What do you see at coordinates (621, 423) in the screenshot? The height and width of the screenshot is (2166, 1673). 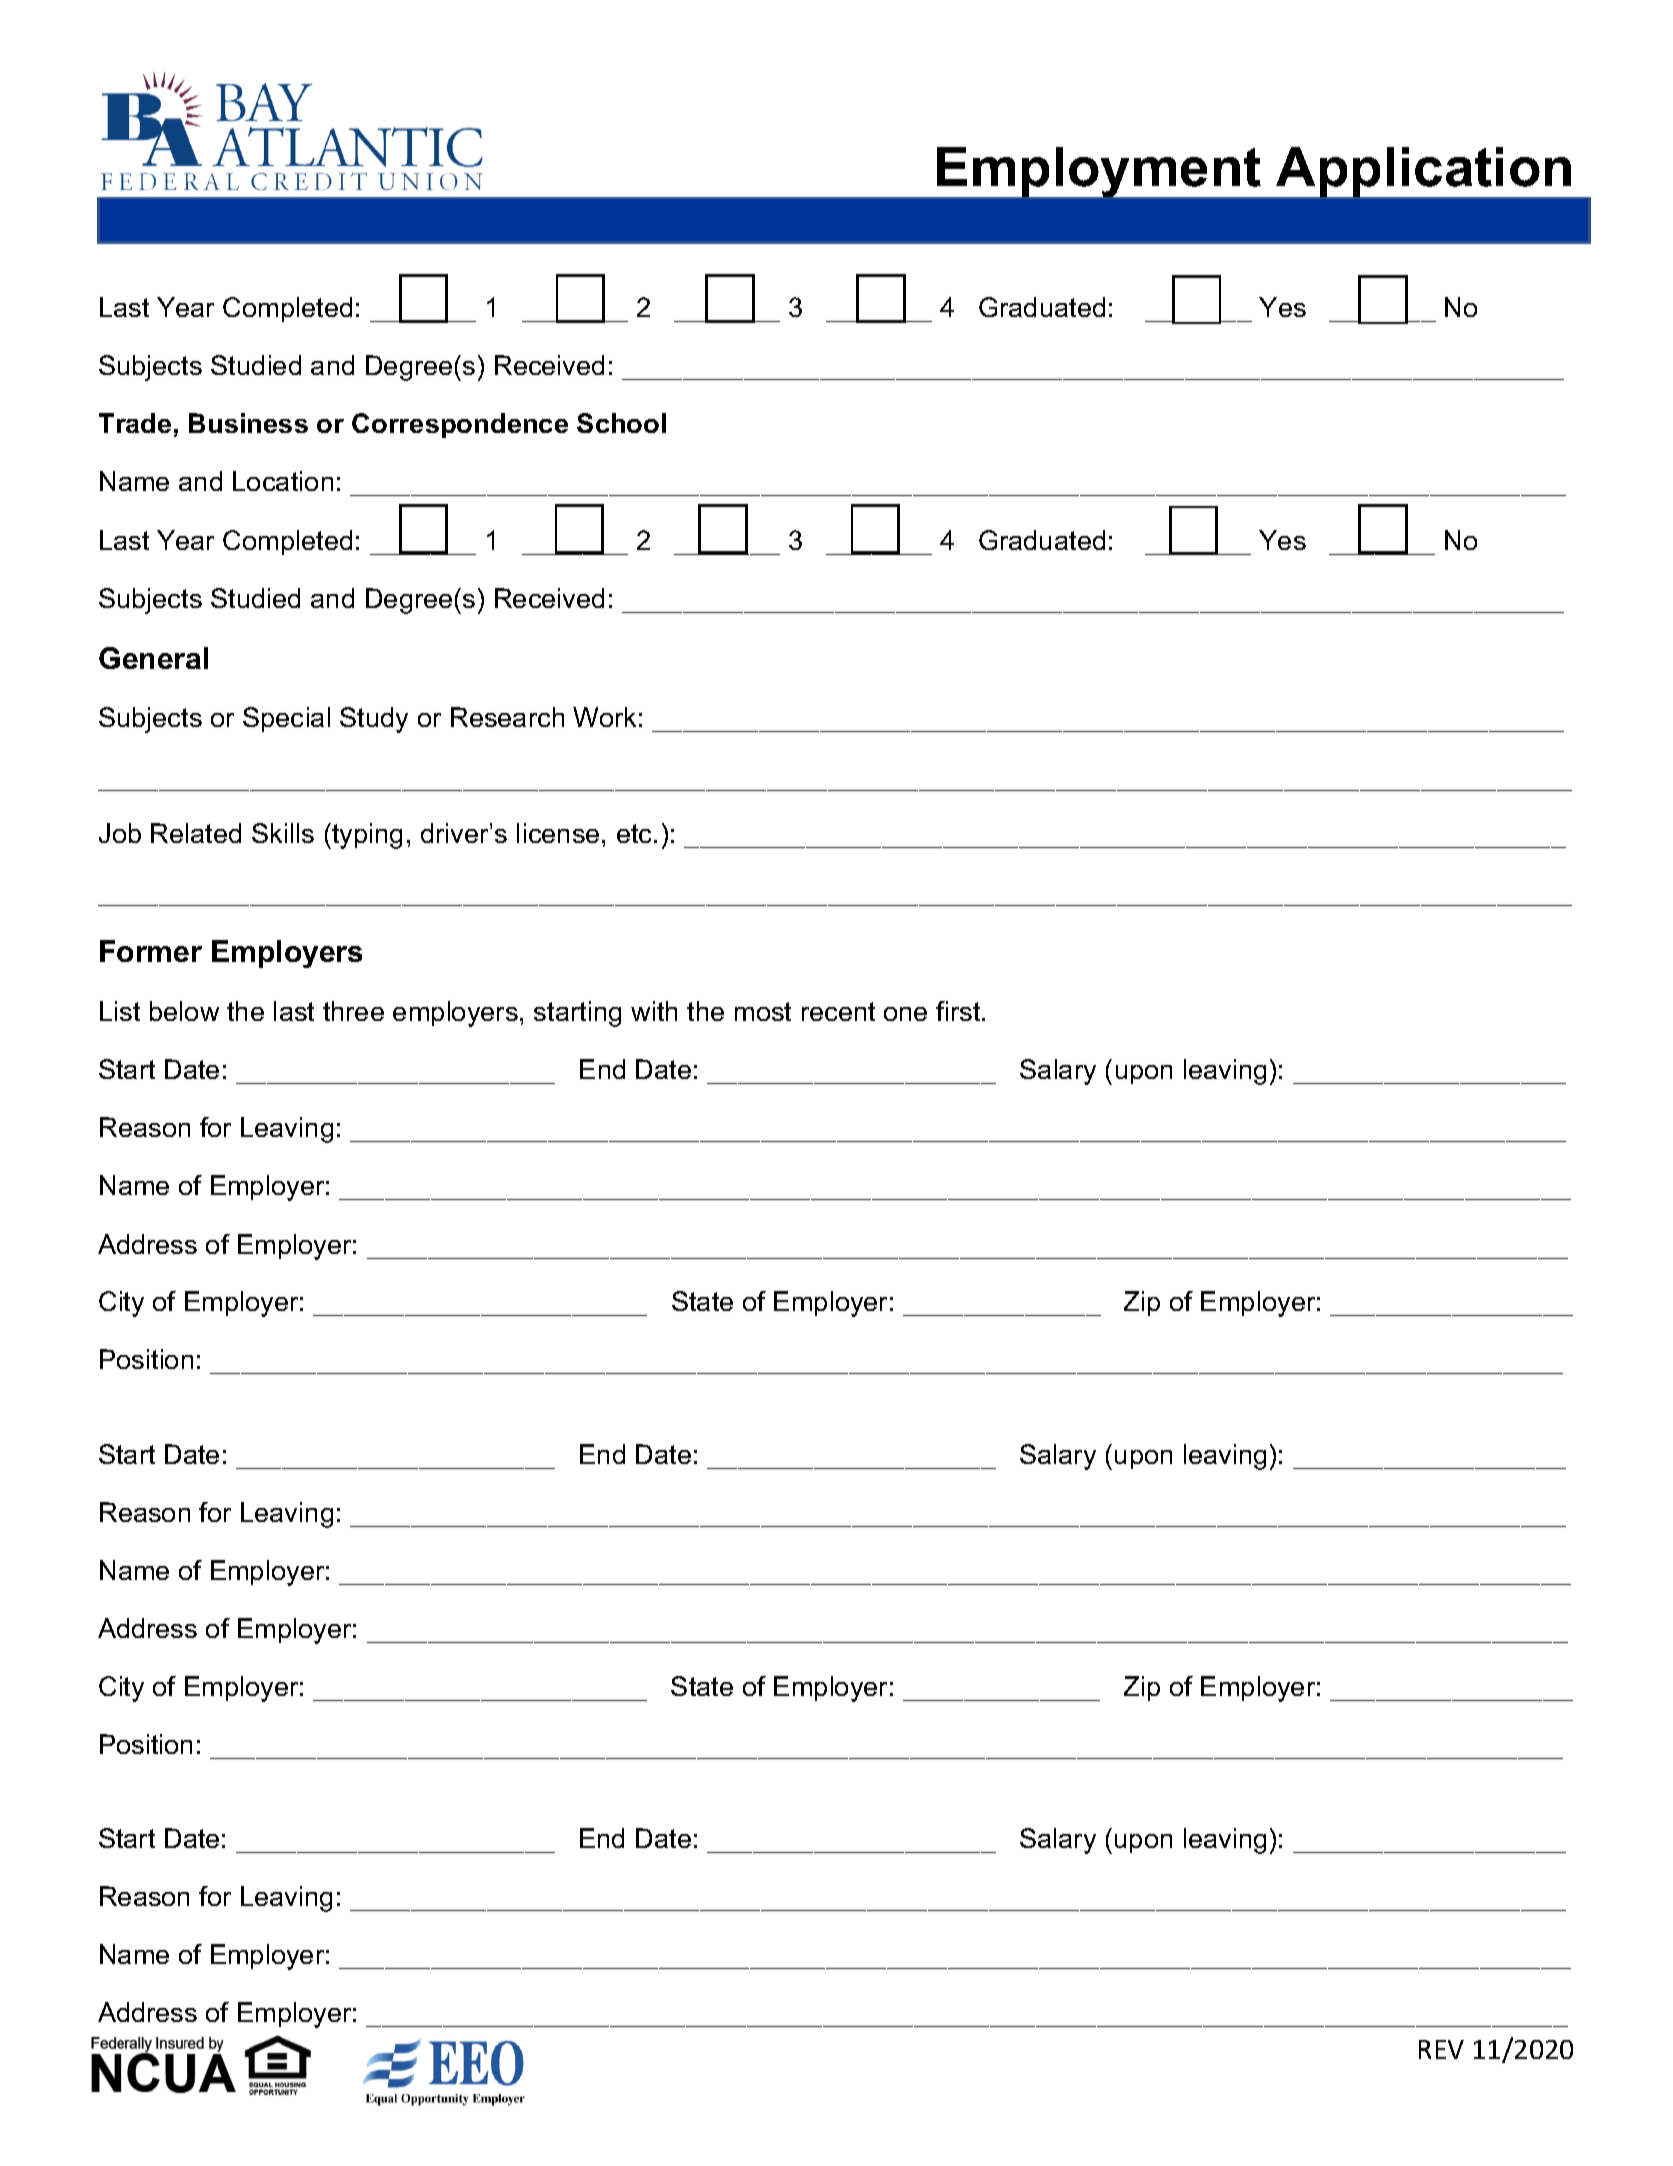 I see `School` at bounding box center [621, 423].
